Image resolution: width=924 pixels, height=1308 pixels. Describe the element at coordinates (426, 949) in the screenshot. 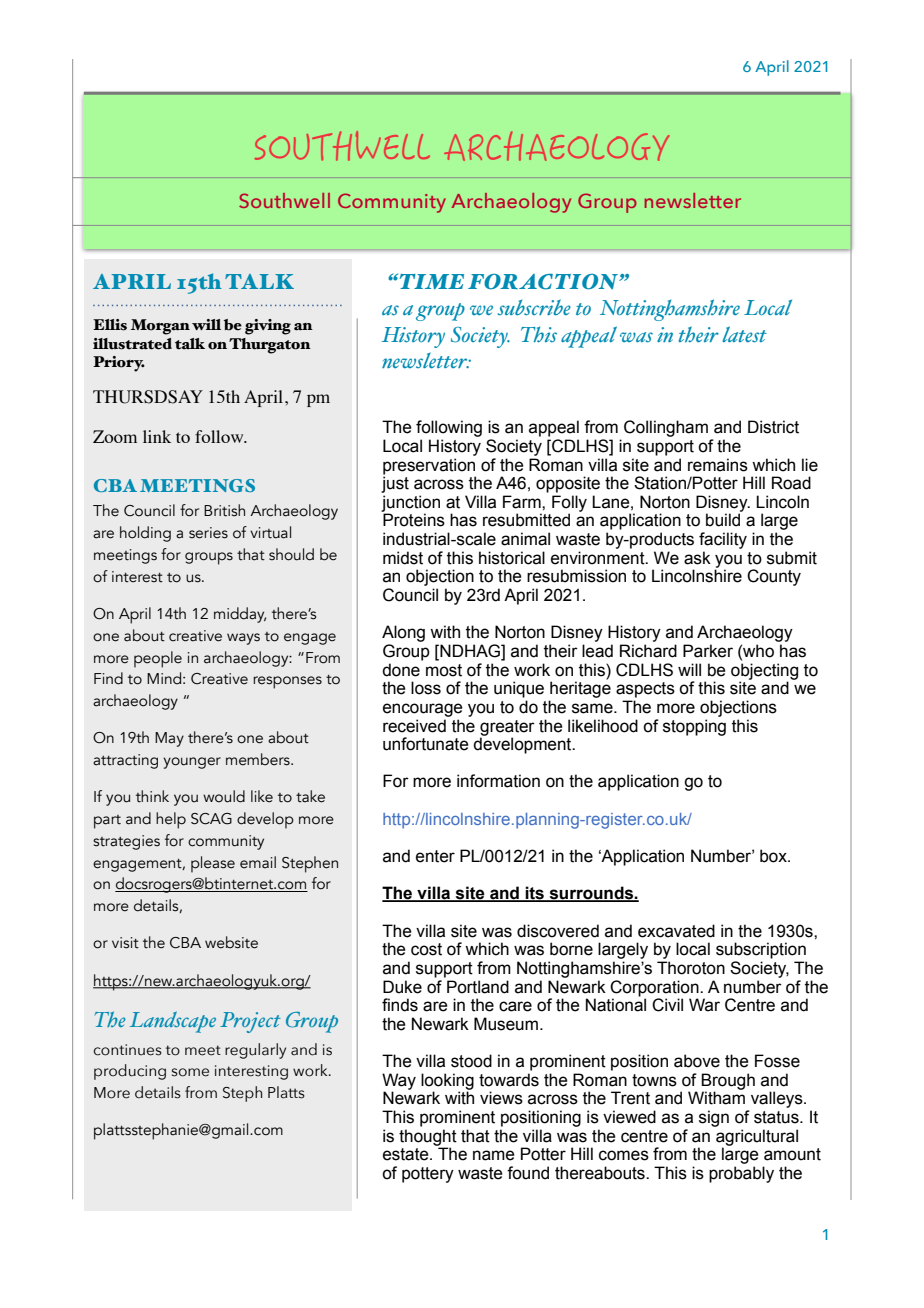

I see `cost` at that location.
